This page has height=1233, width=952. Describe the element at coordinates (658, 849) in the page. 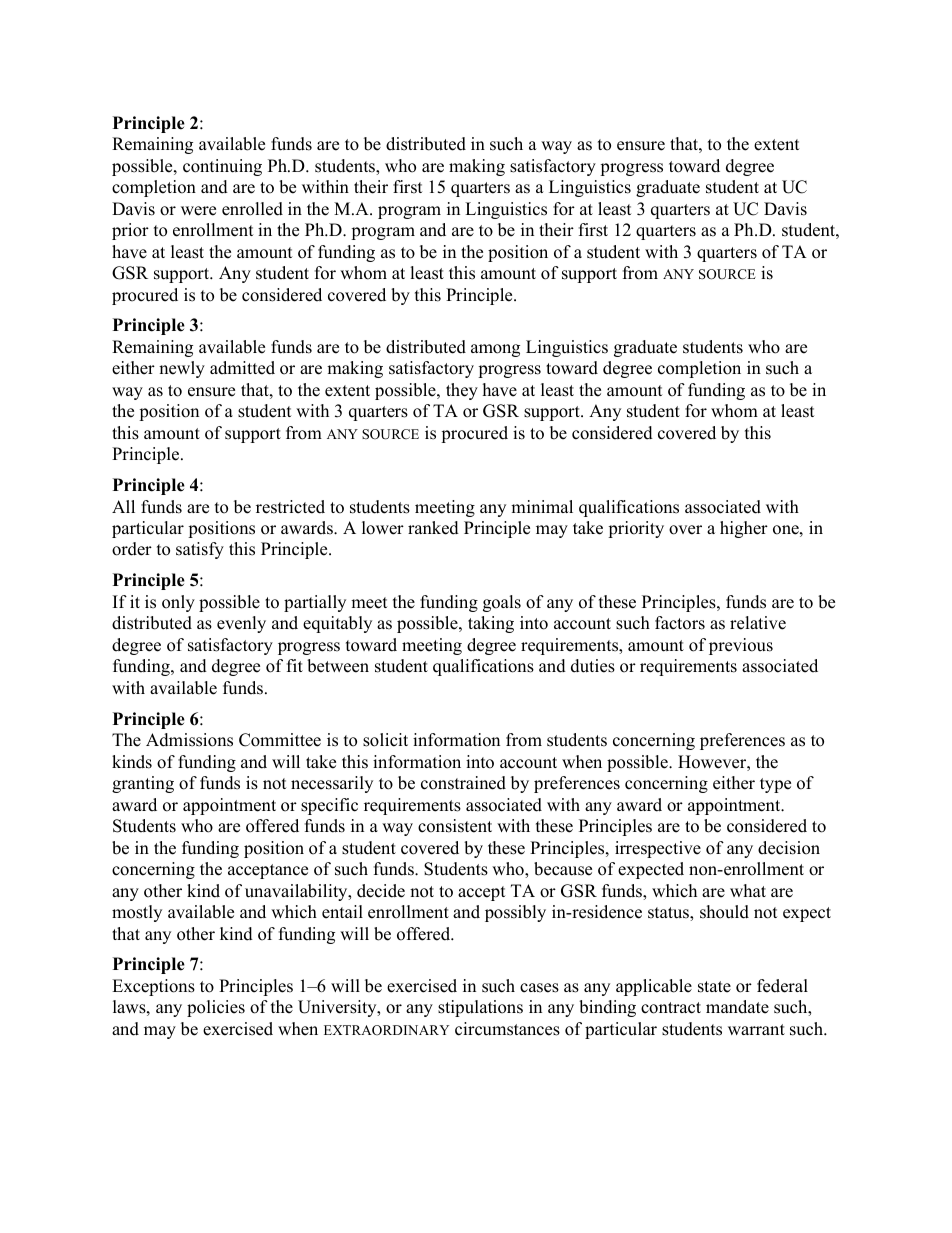

I see `irrespective` at that location.
